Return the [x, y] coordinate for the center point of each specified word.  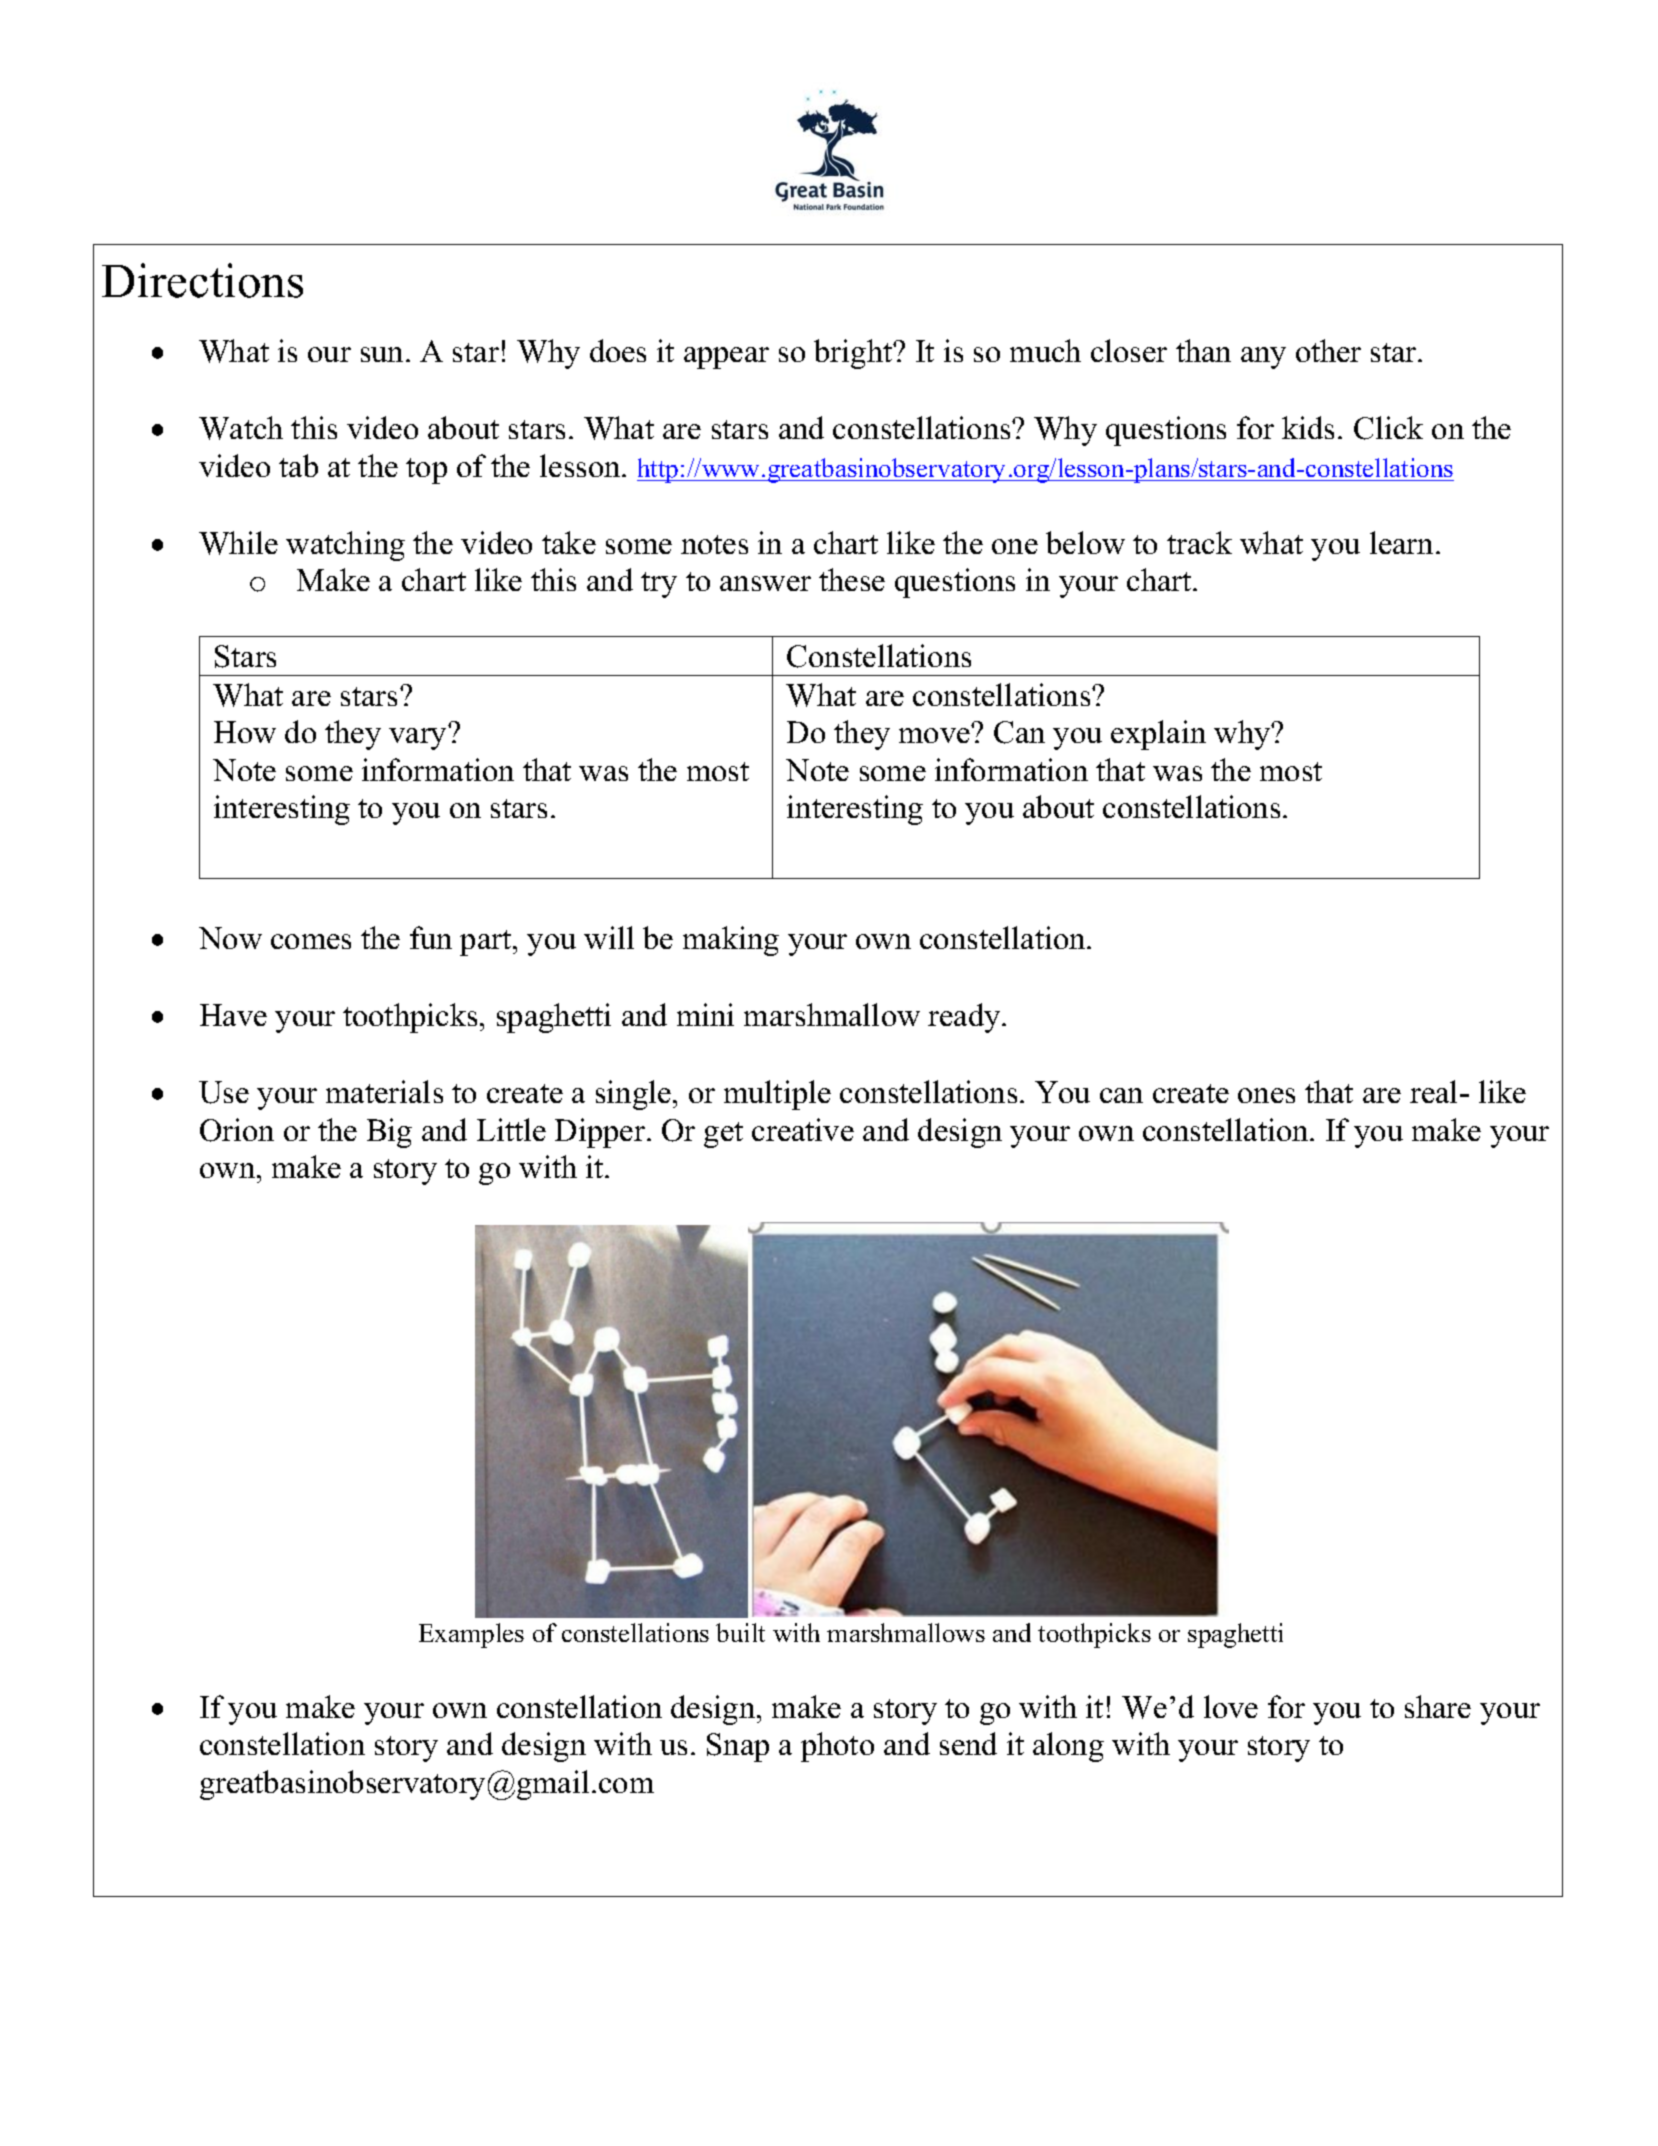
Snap [738, 1747]
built [740, 1632]
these [852, 579]
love [1231, 1706]
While [238, 543]
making [731, 941]
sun [384, 354]
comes [311, 941]
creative [803, 1129]
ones [1266, 1095]
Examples [471, 1635]
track [1199, 542]
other [1328, 350]
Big [389, 1133]
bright [854, 354]
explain [1158, 735]
